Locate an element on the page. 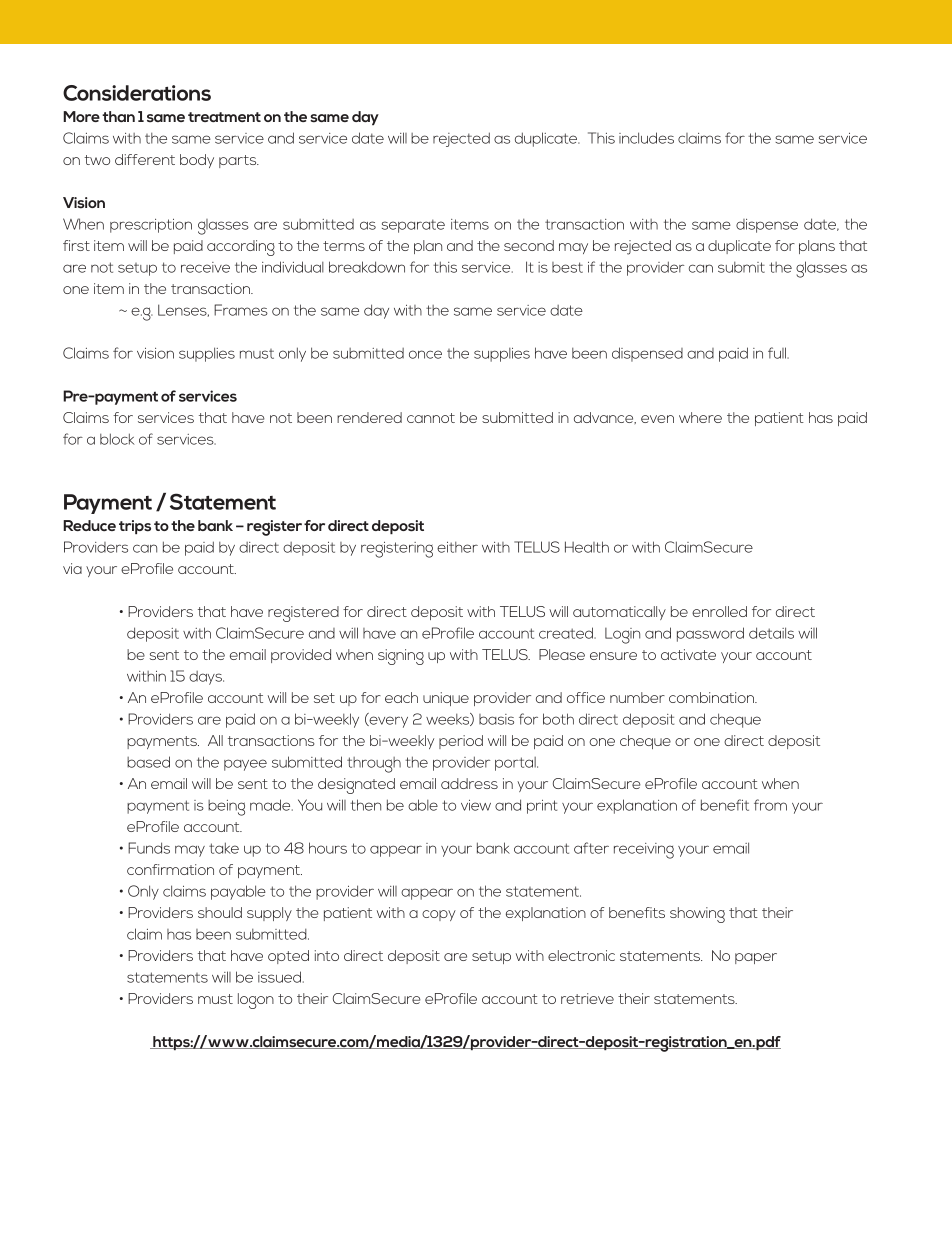 Image resolution: width=952 pixels, height=1233 pixels. logon is located at coordinates (256, 1001).
